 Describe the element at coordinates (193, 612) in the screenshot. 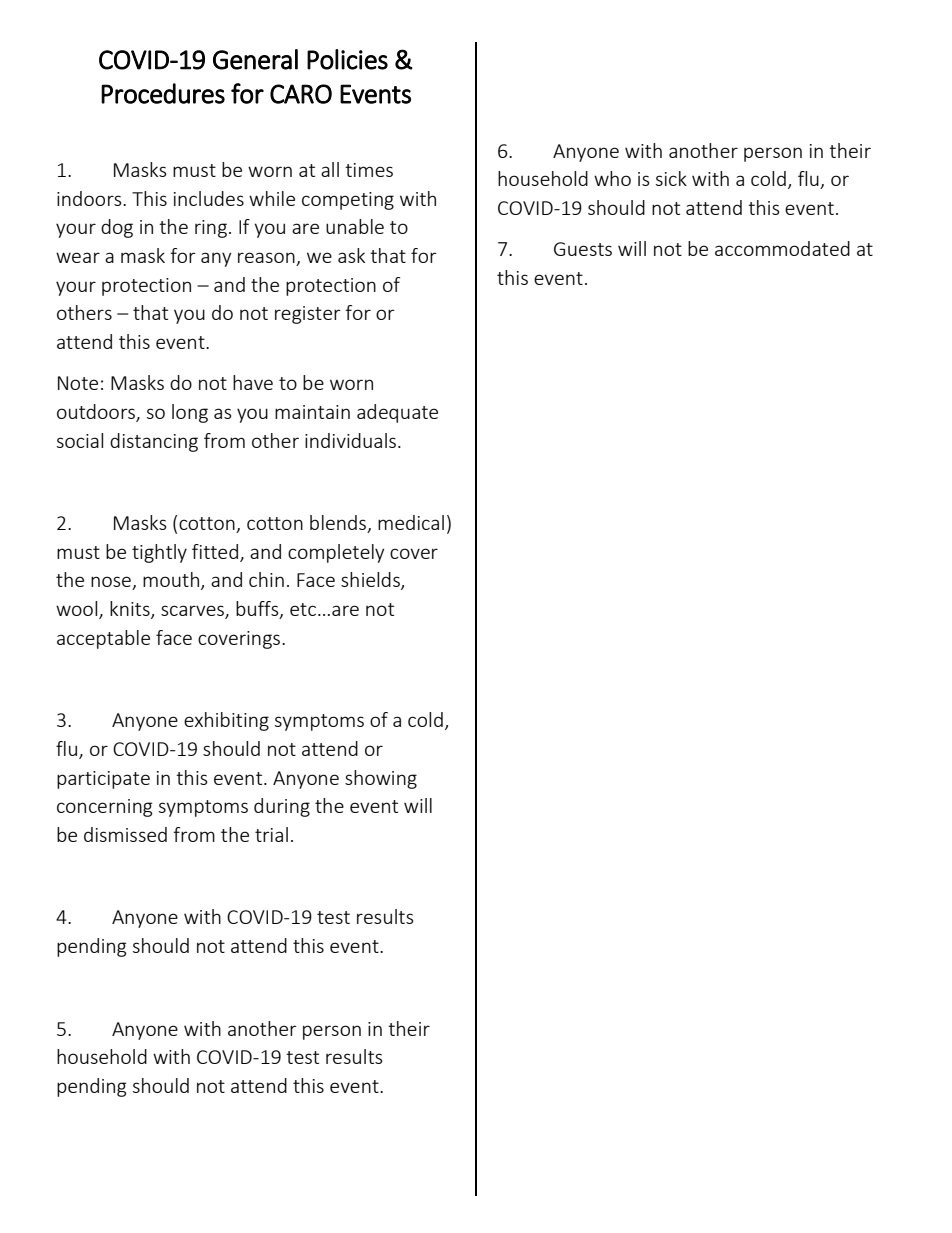

I see `scarves` at that location.
